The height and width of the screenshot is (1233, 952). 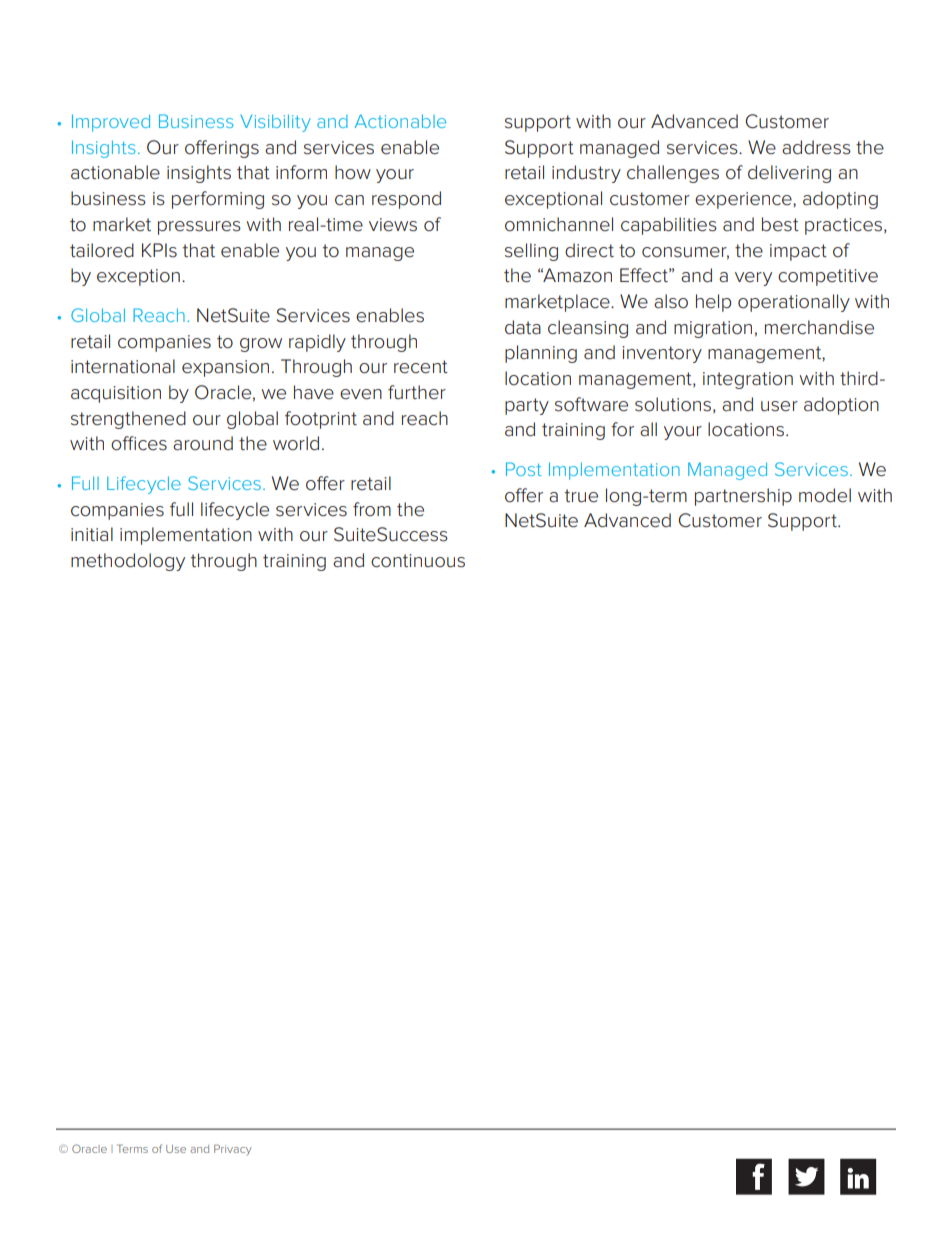 What do you see at coordinates (743, 497) in the screenshot?
I see `partnership` at bounding box center [743, 497].
